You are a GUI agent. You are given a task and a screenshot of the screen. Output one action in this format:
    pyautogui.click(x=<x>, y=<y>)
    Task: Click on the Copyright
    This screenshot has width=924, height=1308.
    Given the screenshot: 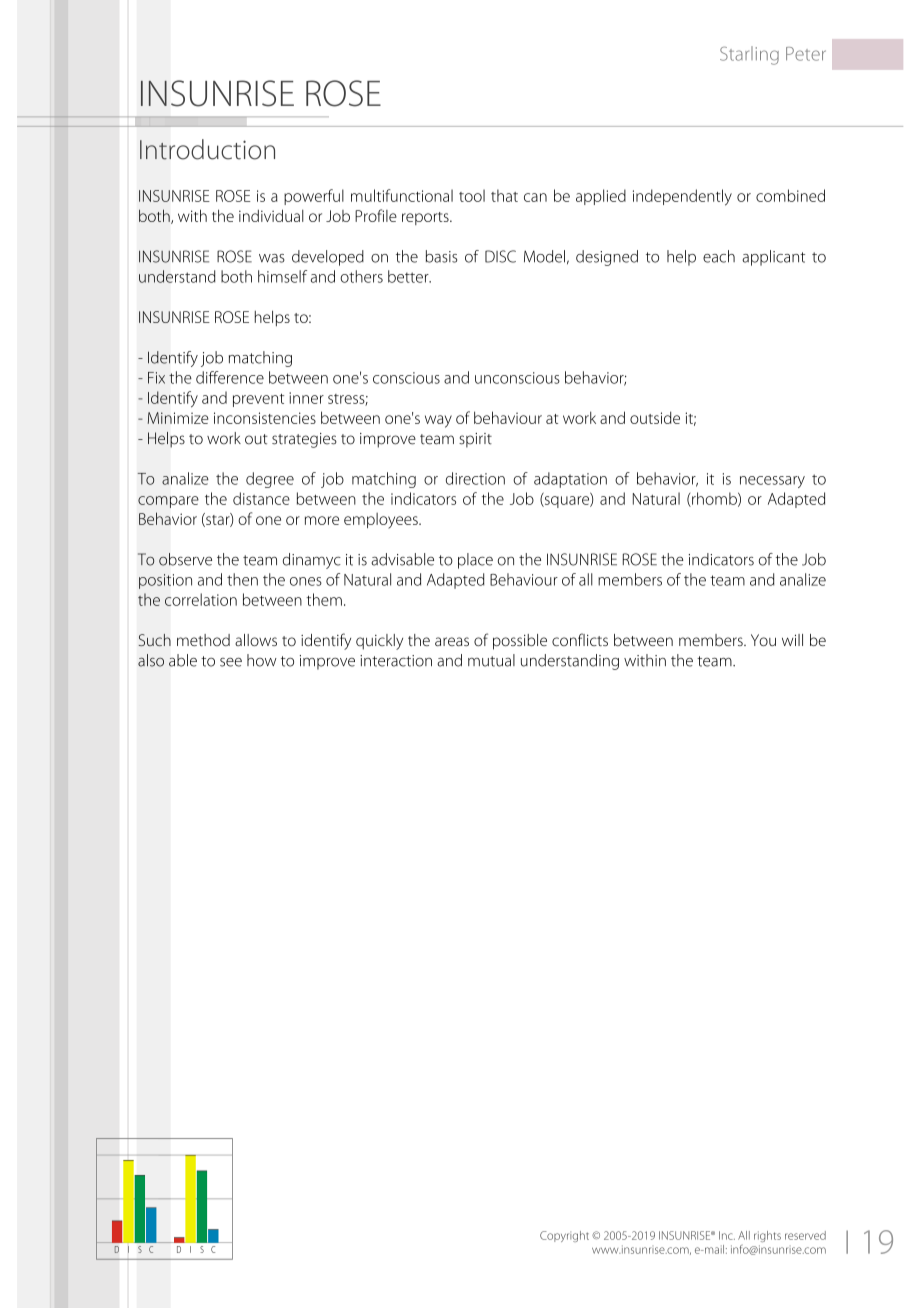 What is the action you would take?
    pyautogui.click(x=564, y=1236)
